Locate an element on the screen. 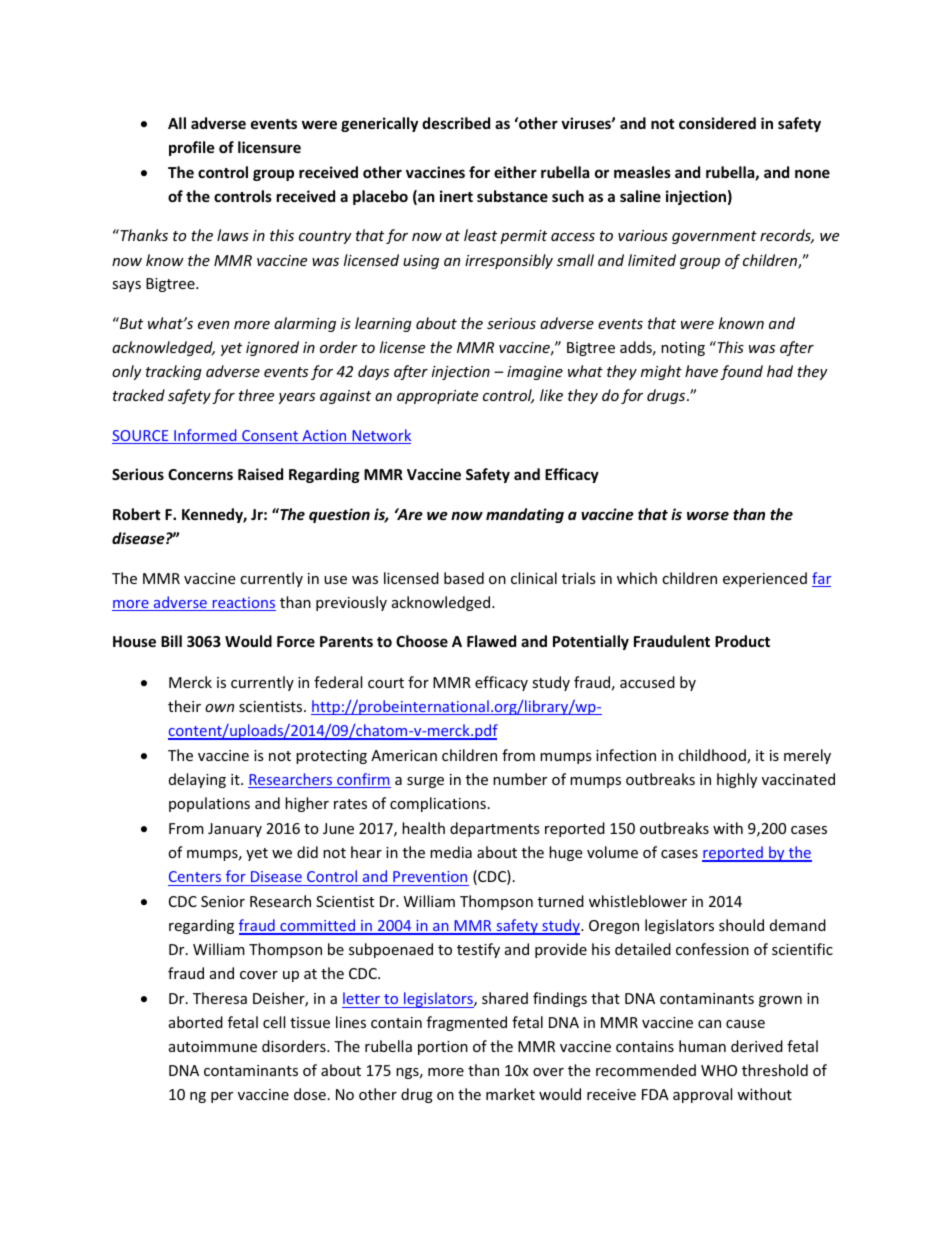  autoimmune is located at coordinates (213, 1046).
